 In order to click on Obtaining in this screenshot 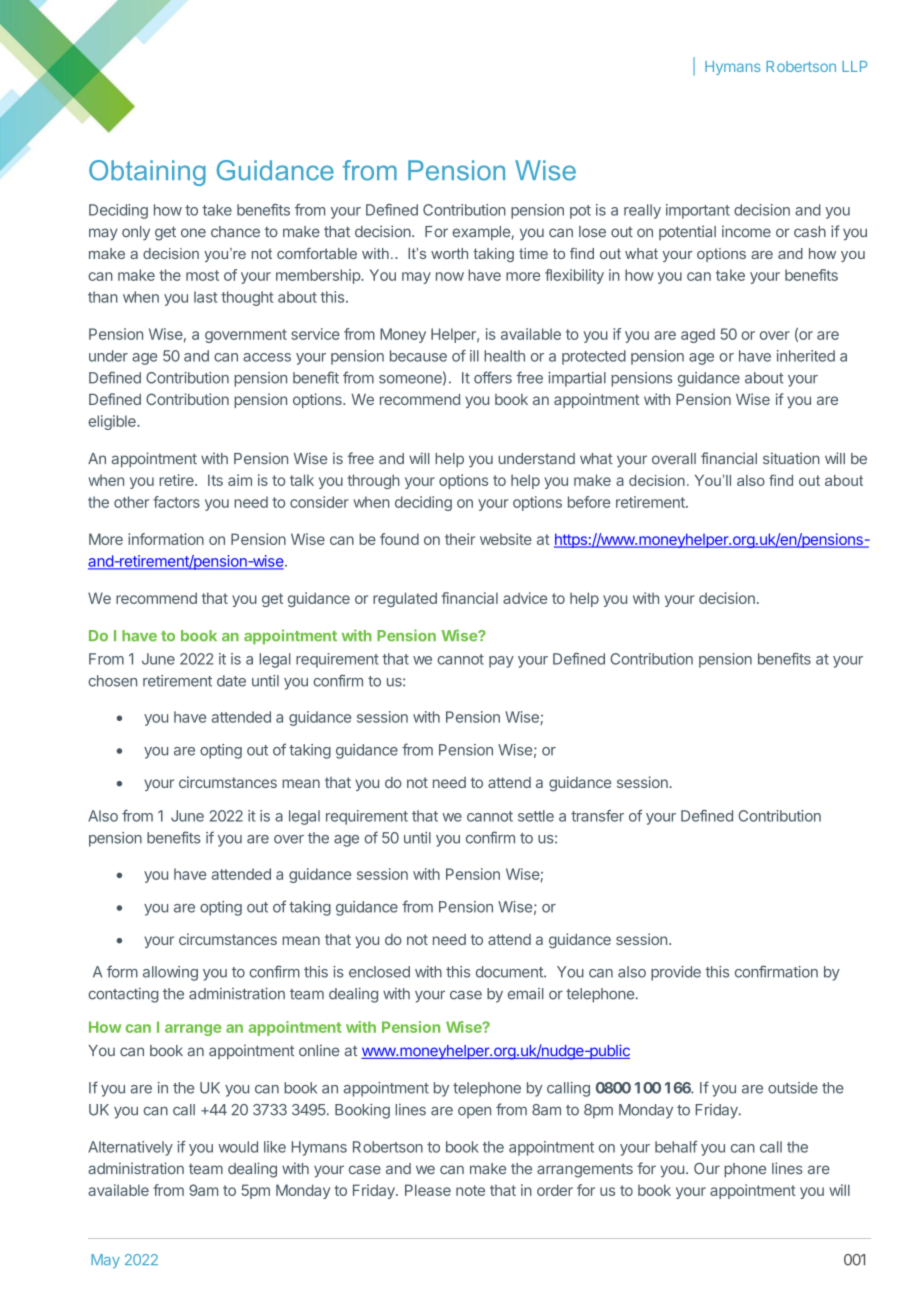, I will do `click(147, 173)`.
